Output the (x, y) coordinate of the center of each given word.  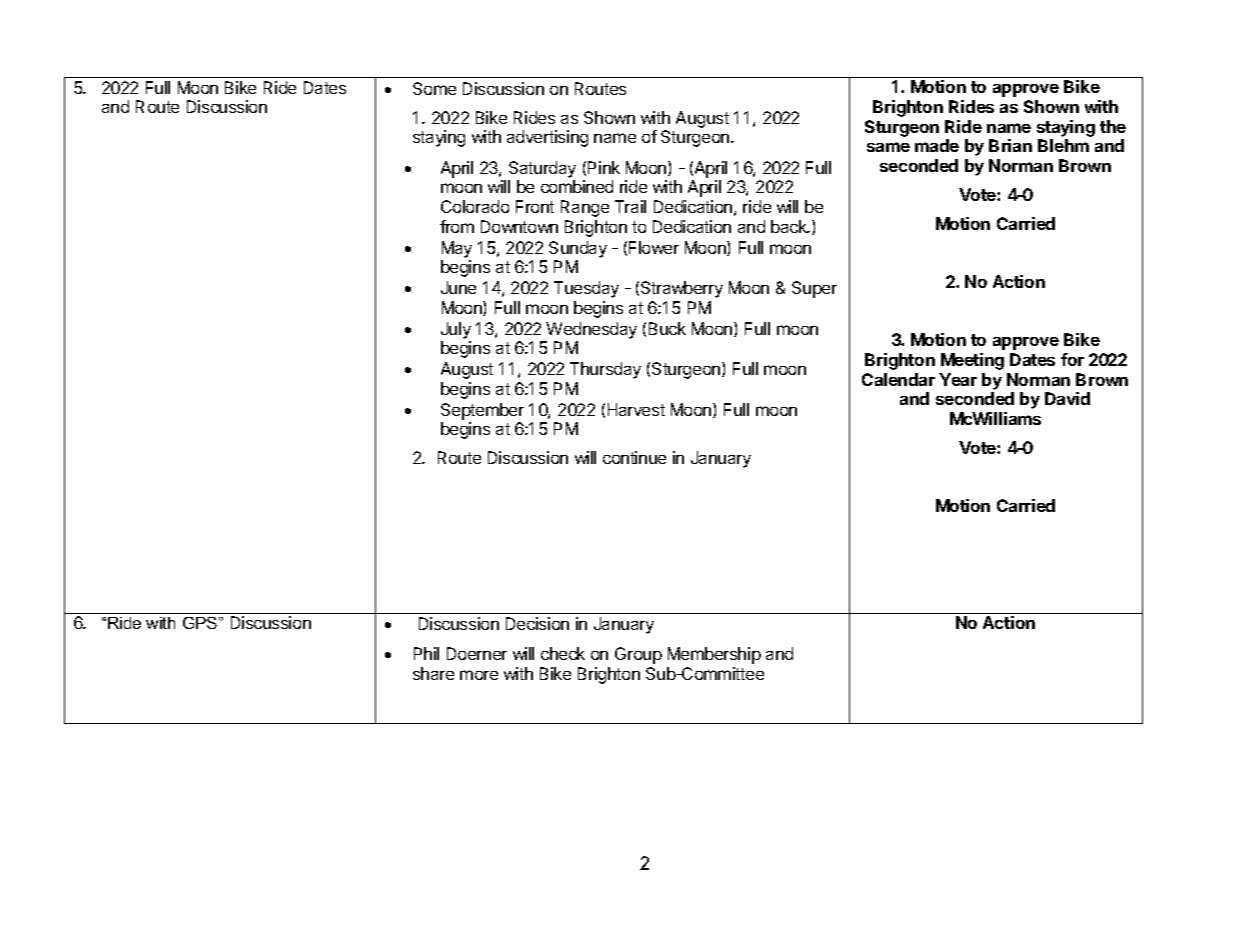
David (1067, 398)
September (482, 411)
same (888, 147)
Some (434, 88)
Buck (667, 328)
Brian (1010, 145)
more (479, 675)
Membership (714, 655)
